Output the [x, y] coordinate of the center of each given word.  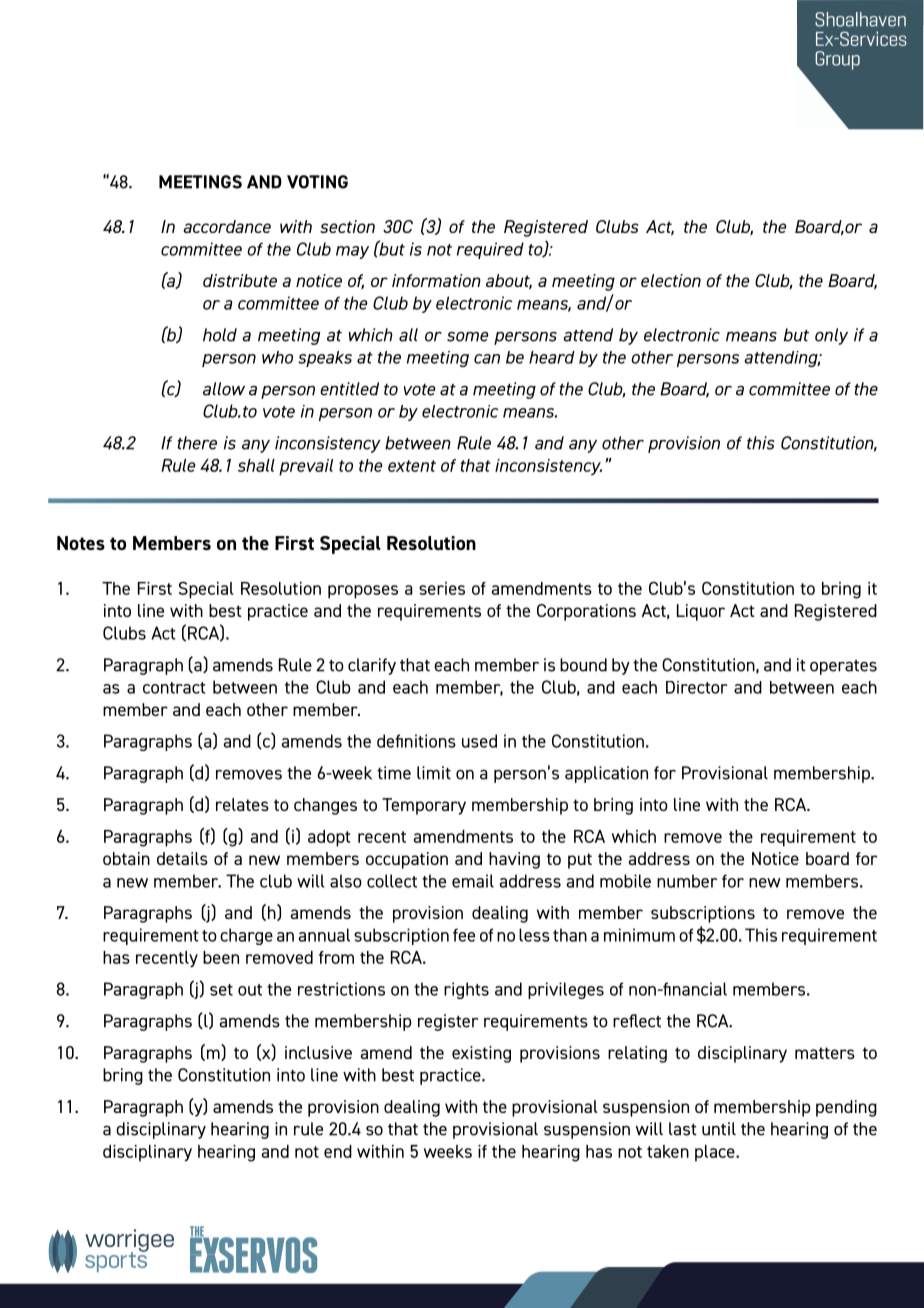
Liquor [701, 612]
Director [697, 687]
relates [242, 804]
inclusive [318, 1052]
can [487, 359]
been [221, 957]
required [490, 250]
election [671, 280]
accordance [227, 226]
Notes [81, 543]
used [479, 741]
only [831, 336]
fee [464, 935]
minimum [639, 935]
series [442, 588]
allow [224, 389]
